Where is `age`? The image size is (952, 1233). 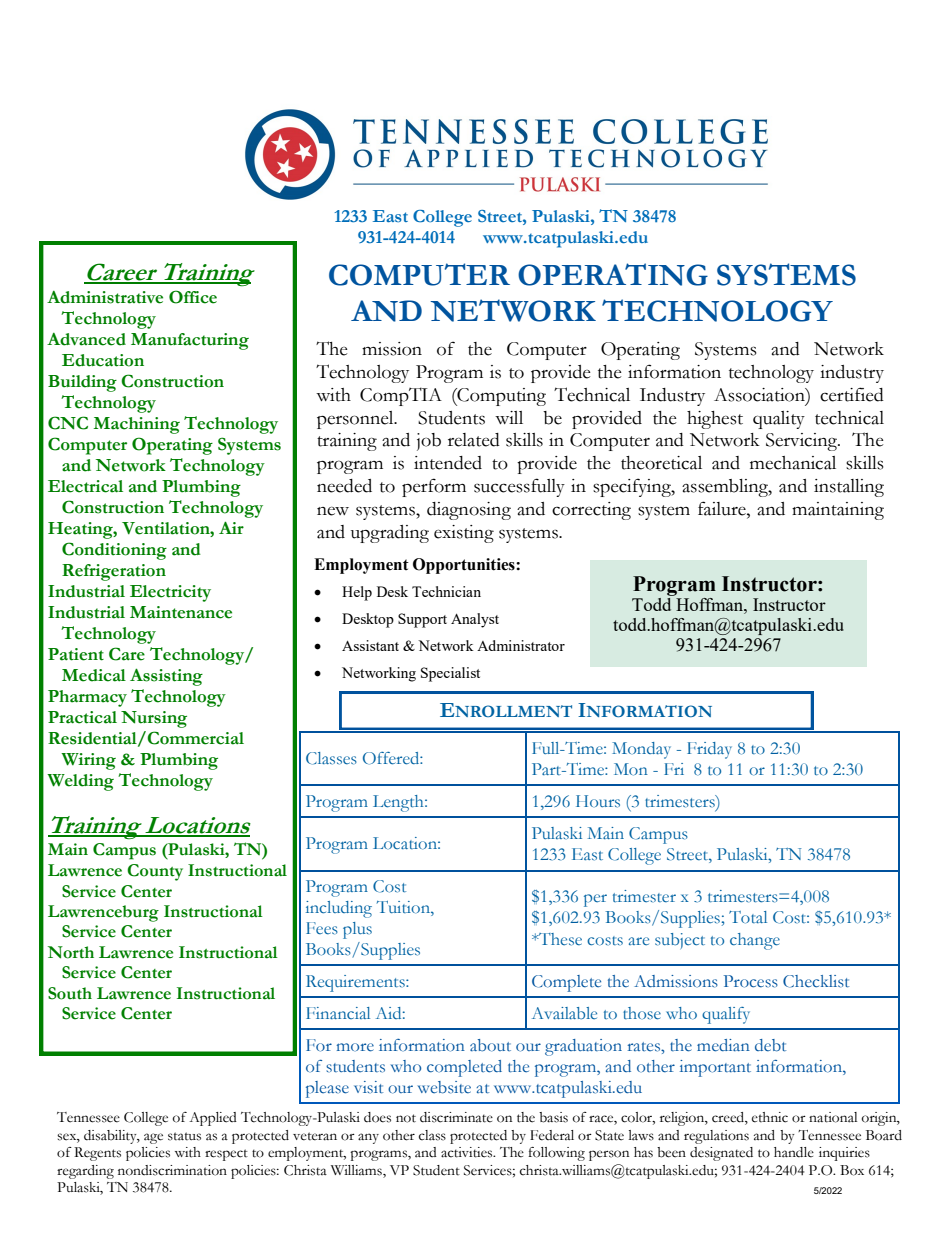
age is located at coordinates (153, 1138).
